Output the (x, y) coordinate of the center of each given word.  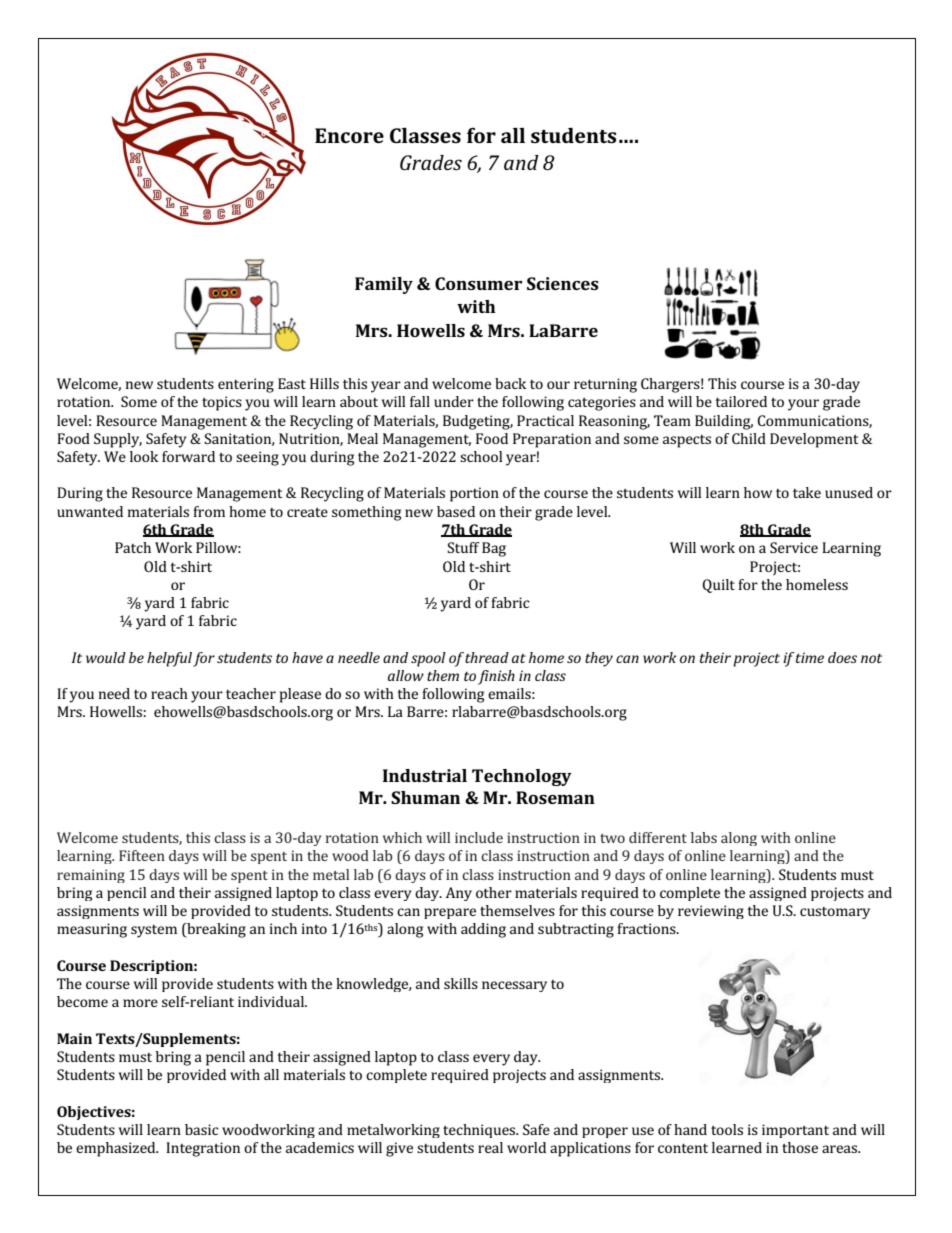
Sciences (563, 283)
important (795, 1131)
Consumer (478, 283)
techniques (480, 1131)
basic (202, 1129)
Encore (349, 135)
